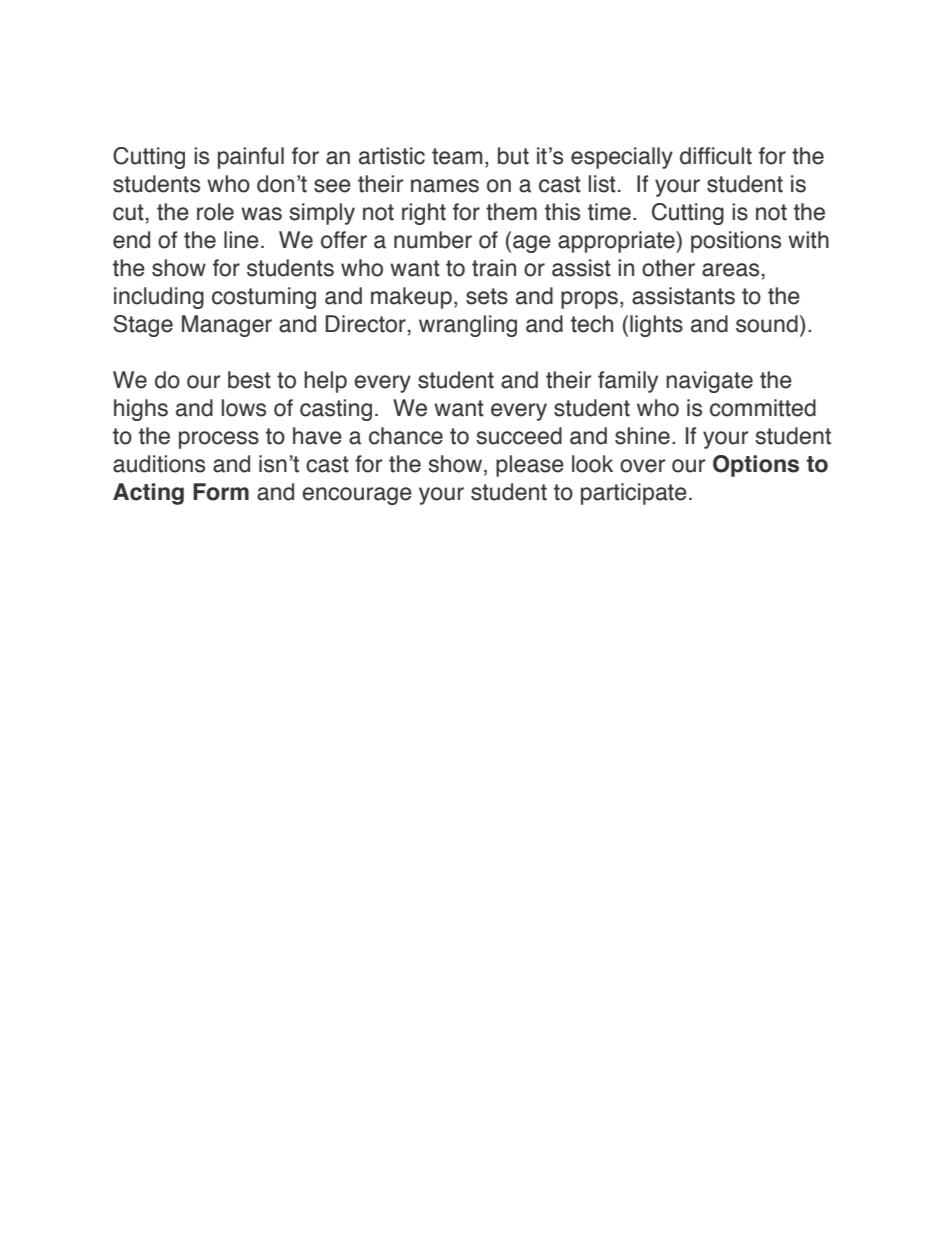 The image size is (952, 1233). I want to click on number, so click(433, 240).
